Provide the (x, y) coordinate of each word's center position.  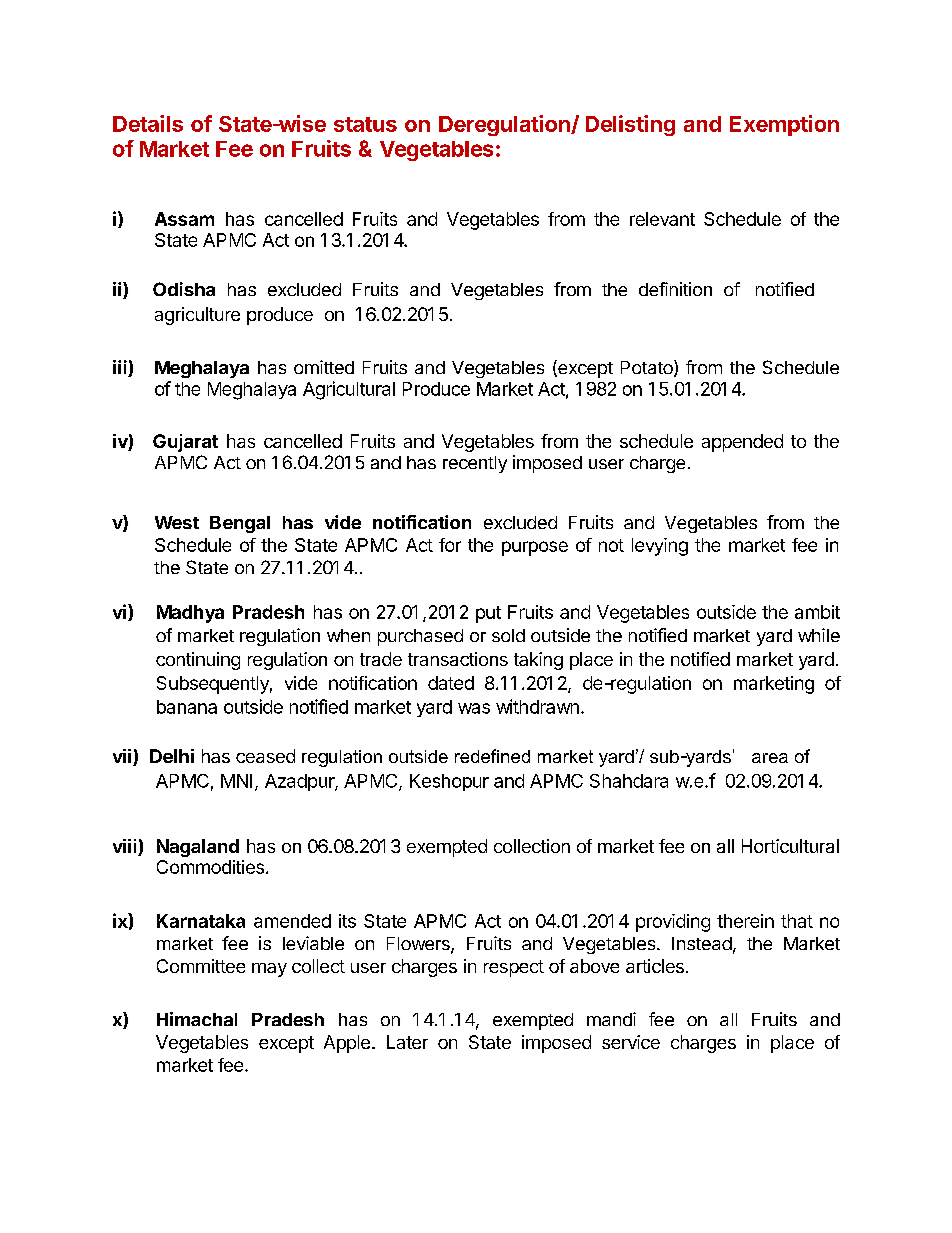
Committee (201, 966)
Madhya (190, 614)
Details (148, 123)
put (488, 614)
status (365, 124)
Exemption (784, 125)
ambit (817, 612)
